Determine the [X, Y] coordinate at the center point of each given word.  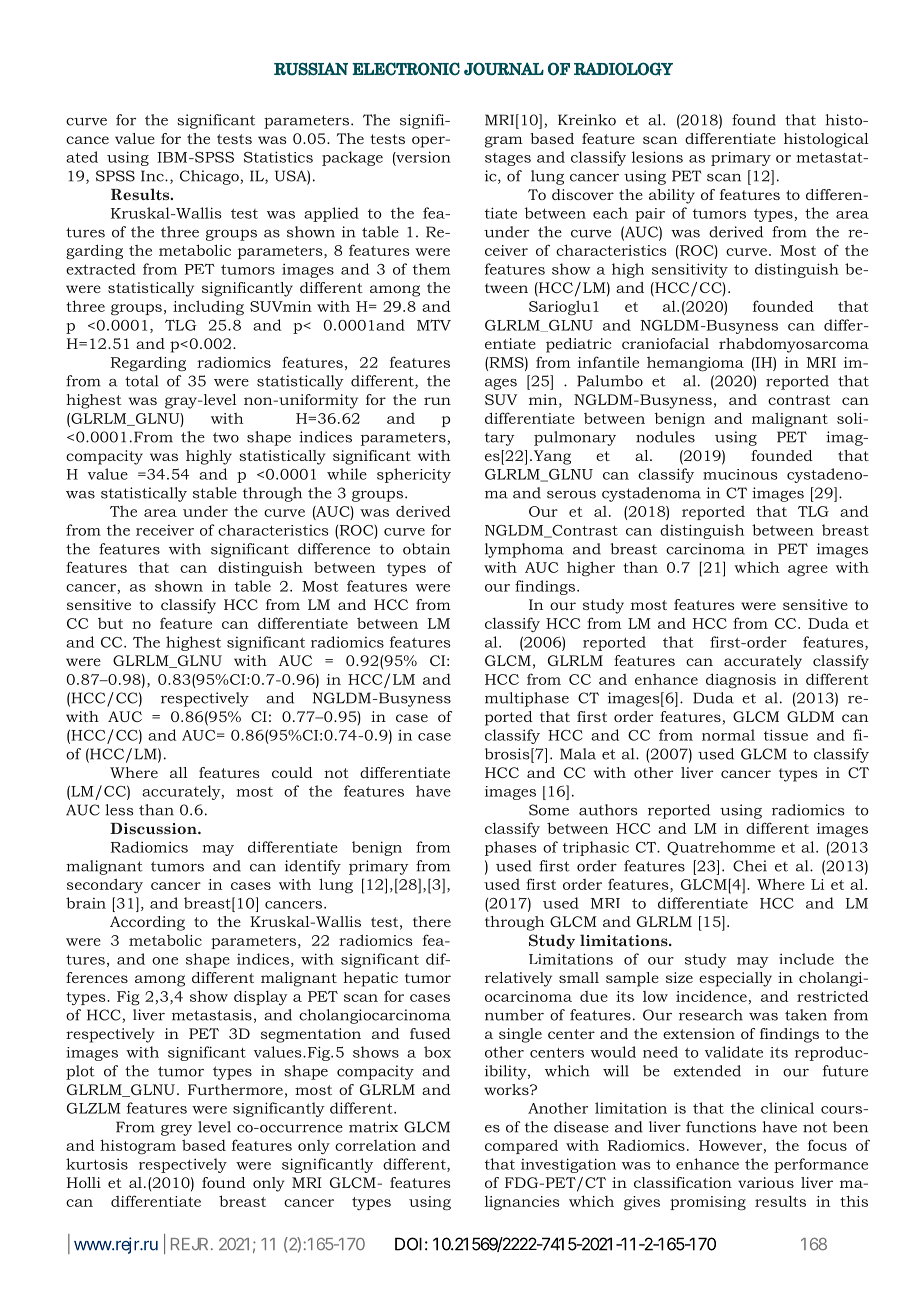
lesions [657, 157]
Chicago [210, 177]
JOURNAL [504, 69]
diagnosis [741, 681]
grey [176, 1130]
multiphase [527, 699]
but [110, 623]
